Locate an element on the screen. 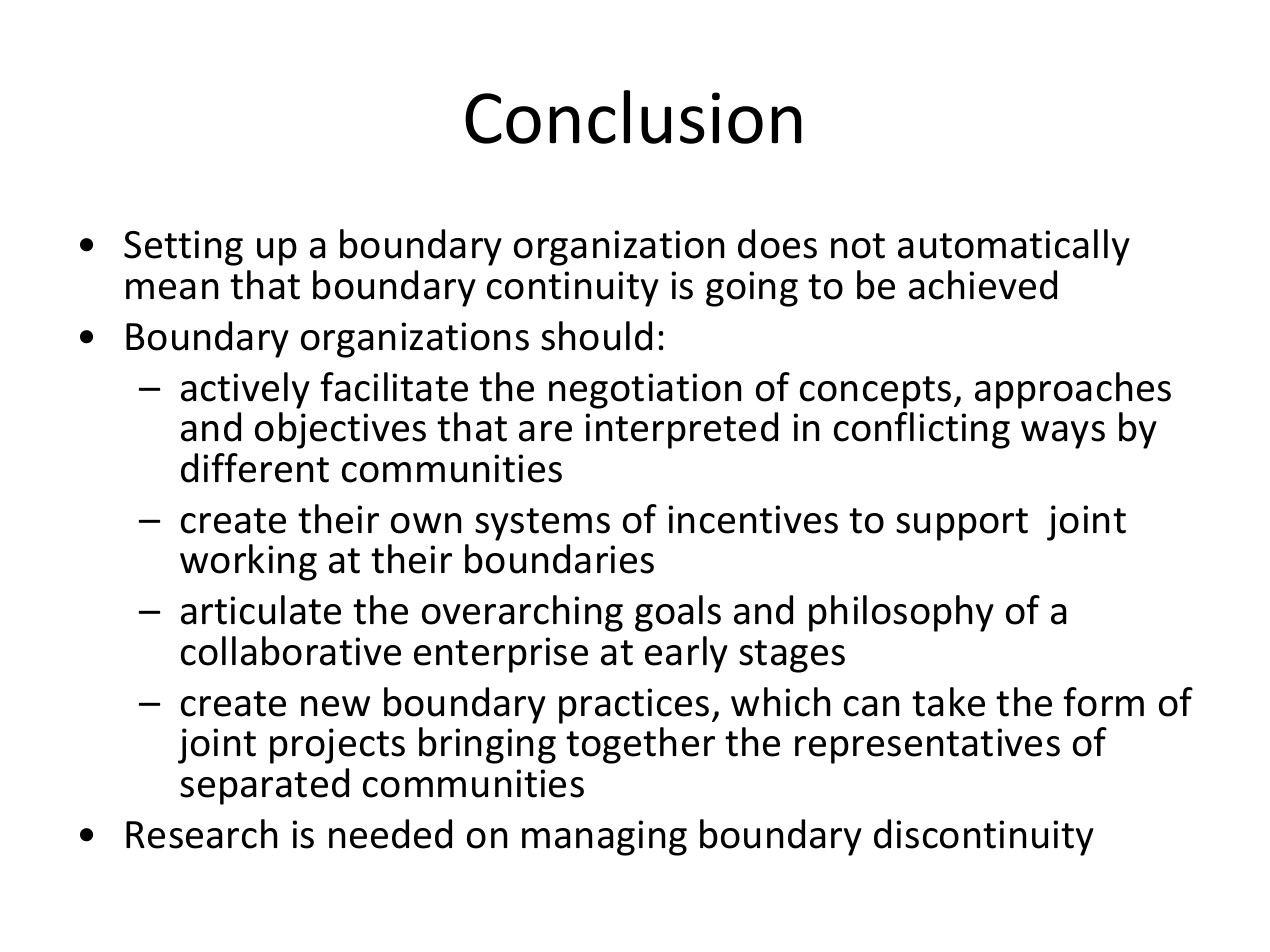 The width and height of the screenshot is (1270, 952). support is located at coordinates (962, 524).
